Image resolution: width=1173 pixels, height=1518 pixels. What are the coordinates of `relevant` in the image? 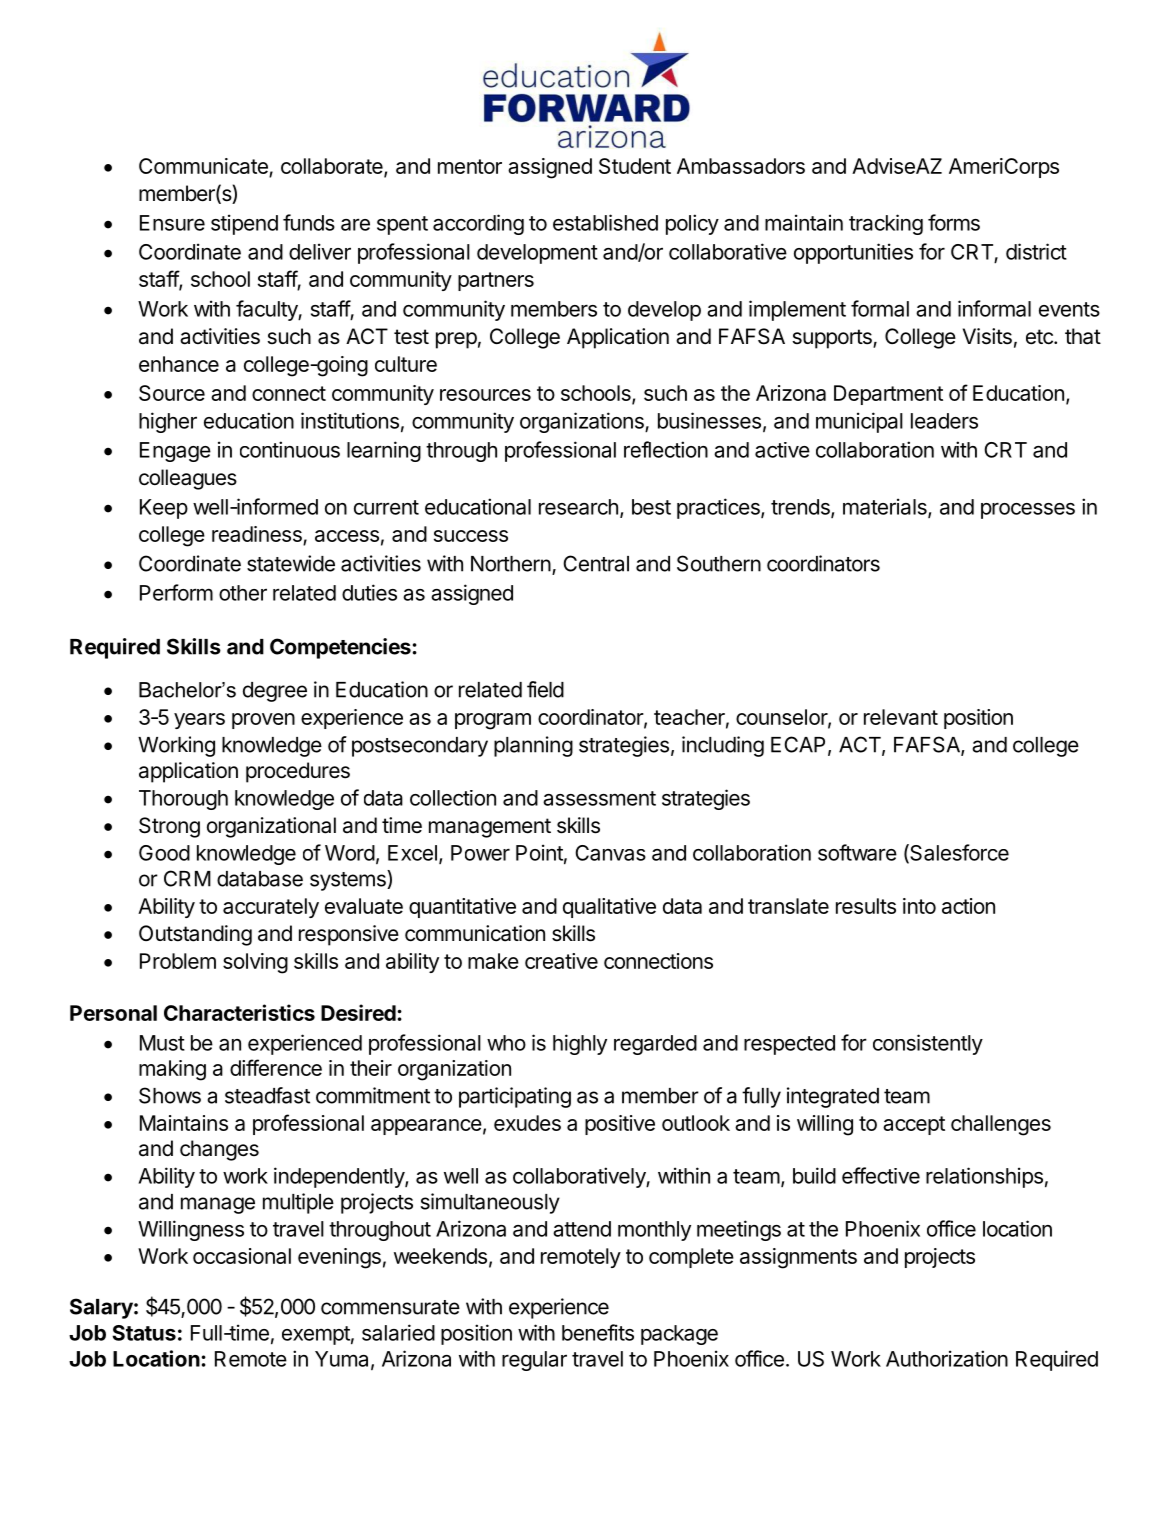 It's located at (901, 717).
